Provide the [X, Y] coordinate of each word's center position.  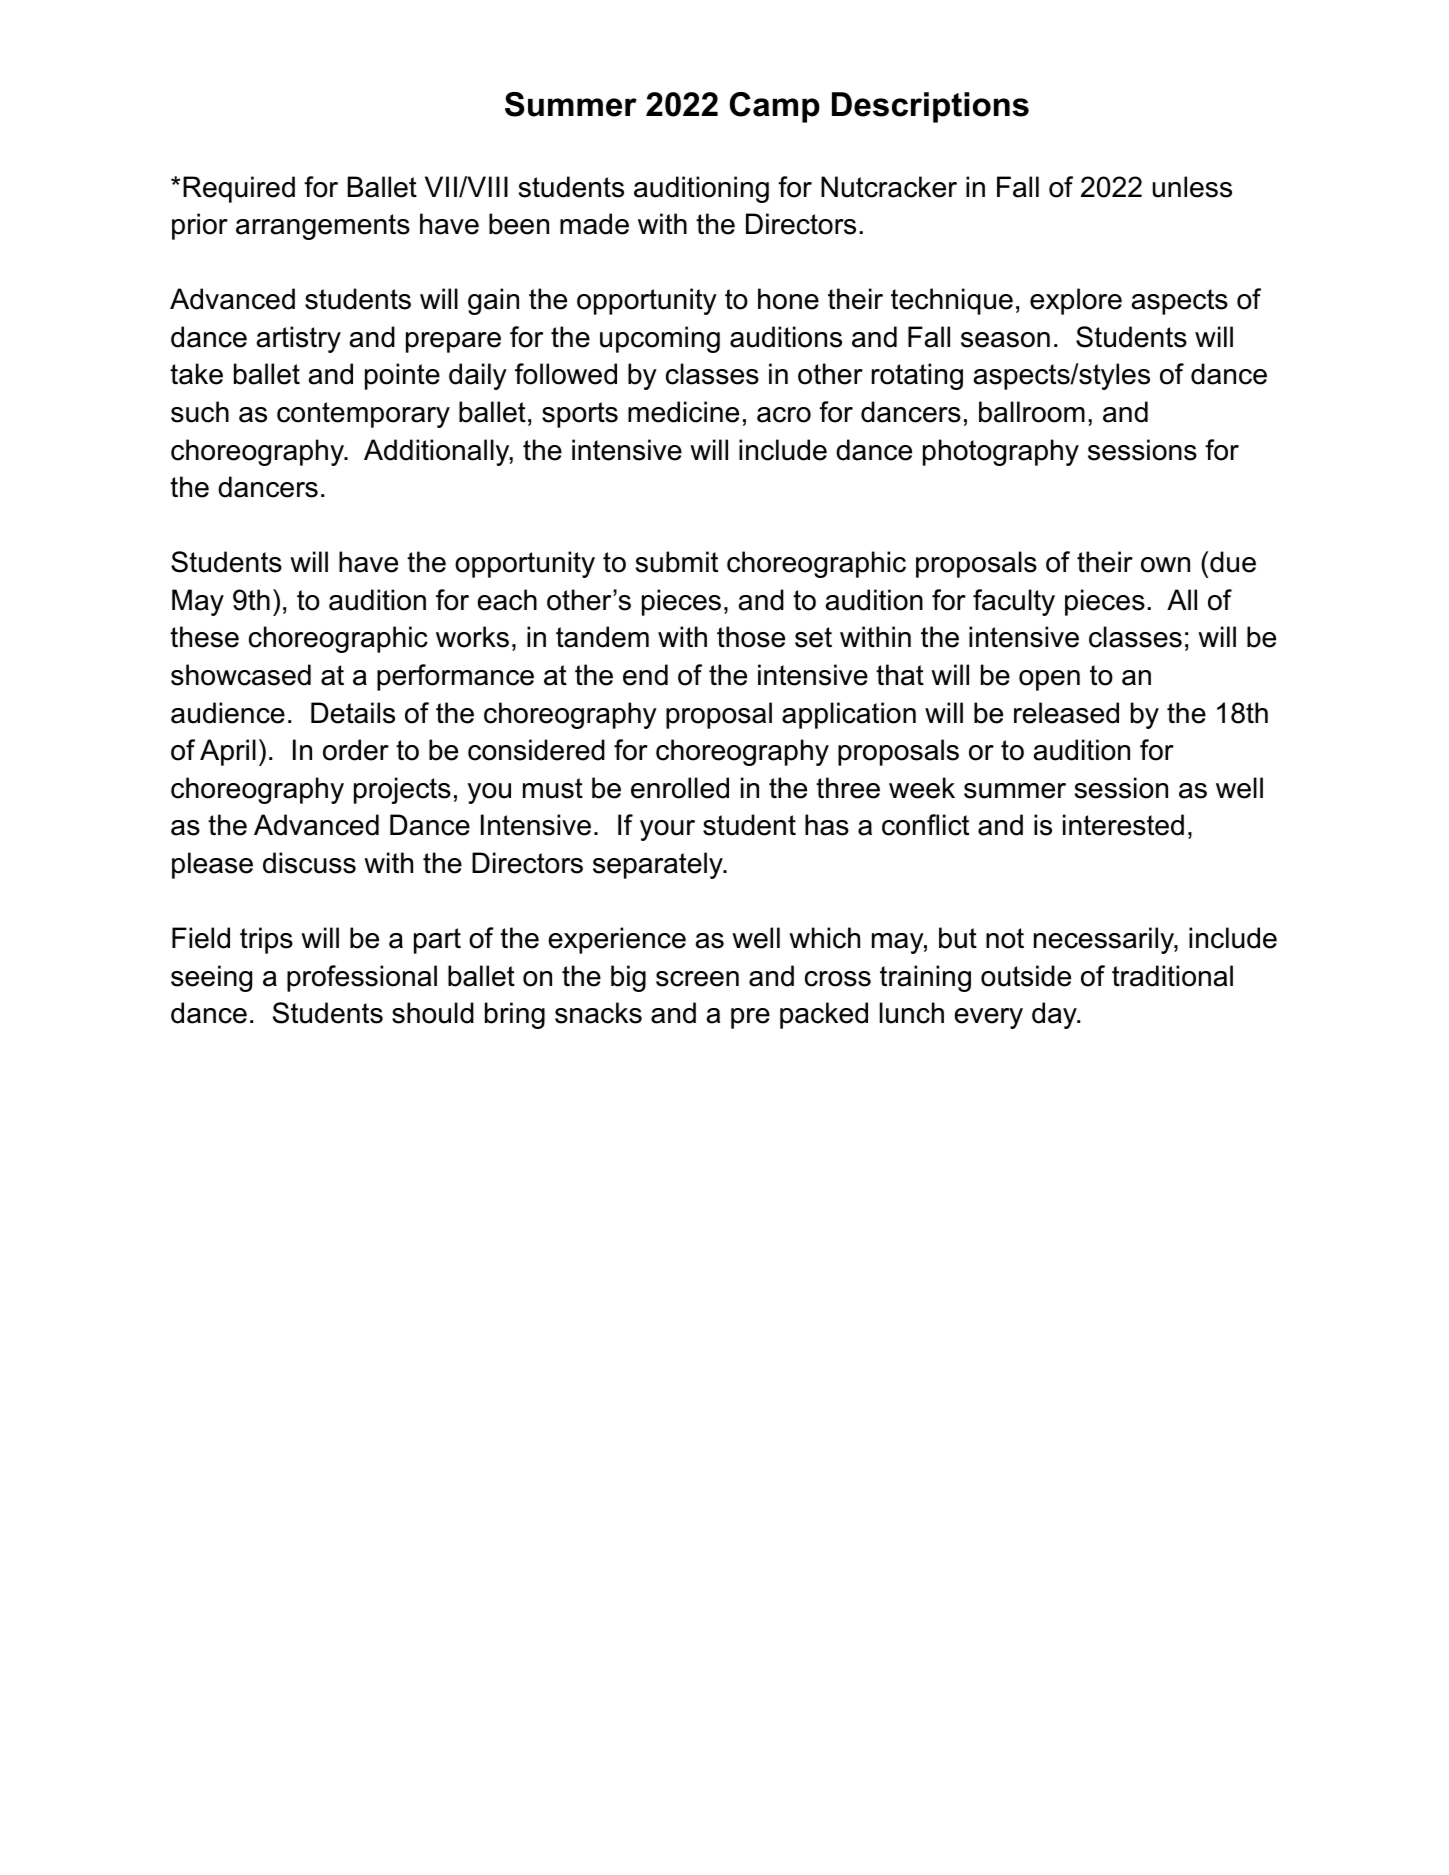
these [204, 637]
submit [677, 562]
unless [1192, 187]
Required [239, 189]
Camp [775, 107]
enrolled [680, 788]
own [1165, 565]
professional [362, 978]
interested [1123, 825]
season [1005, 340]
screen [697, 979]
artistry [299, 339]
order [356, 750]
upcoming [660, 339]
